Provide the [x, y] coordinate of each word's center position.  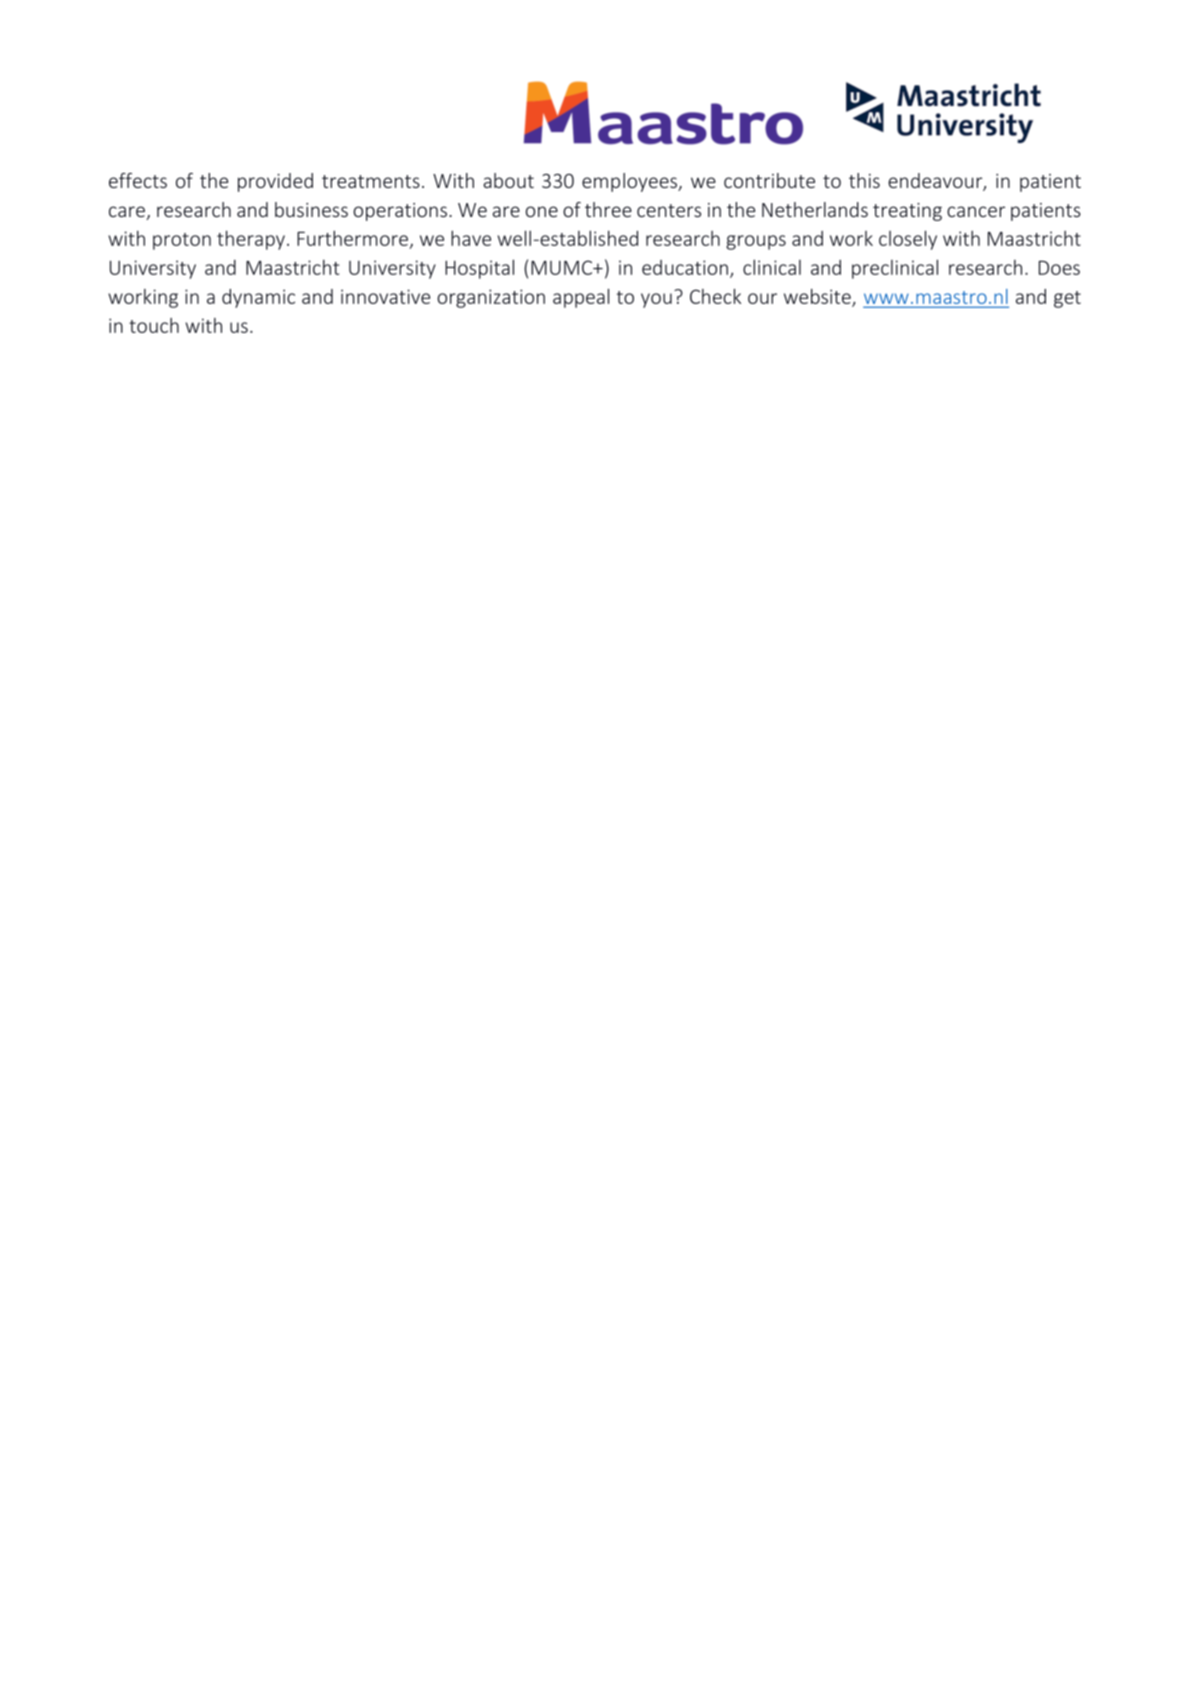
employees [630, 182]
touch [154, 325]
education [685, 267]
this [864, 180]
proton [182, 241]
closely [908, 240]
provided [275, 182]
